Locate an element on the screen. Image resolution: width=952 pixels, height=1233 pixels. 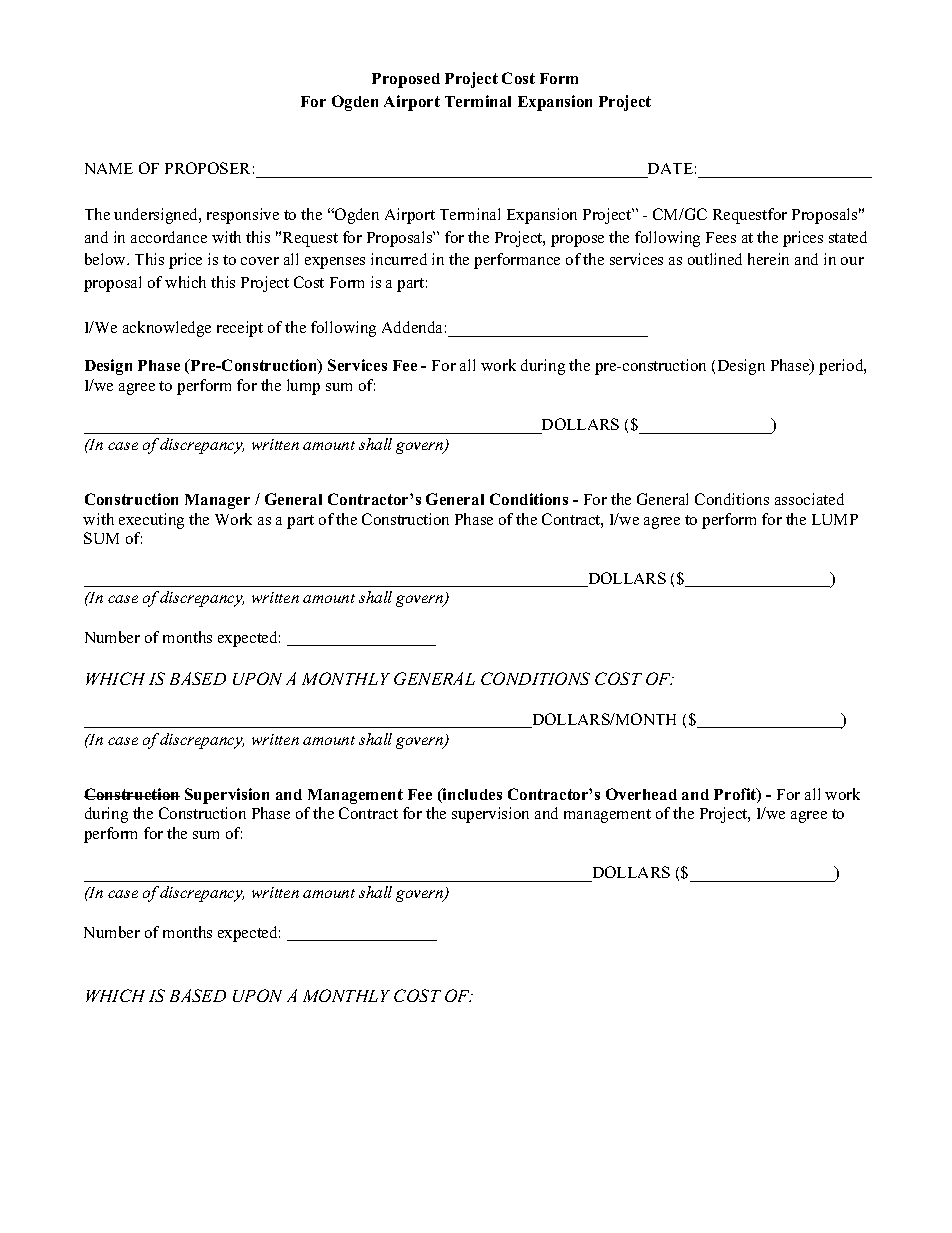
associated is located at coordinates (809, 499).
